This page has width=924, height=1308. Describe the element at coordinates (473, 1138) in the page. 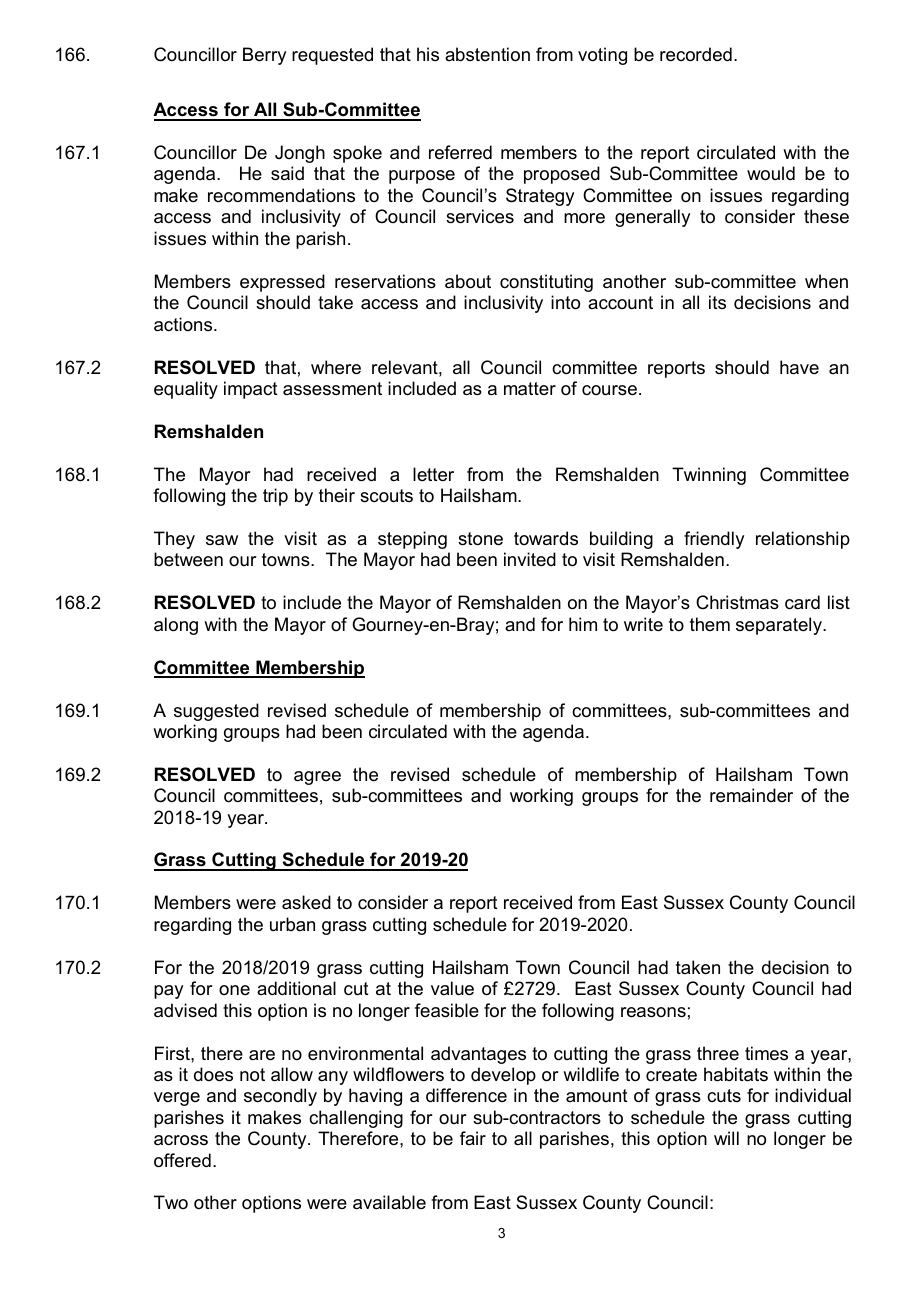

I see `fair` at that location.
